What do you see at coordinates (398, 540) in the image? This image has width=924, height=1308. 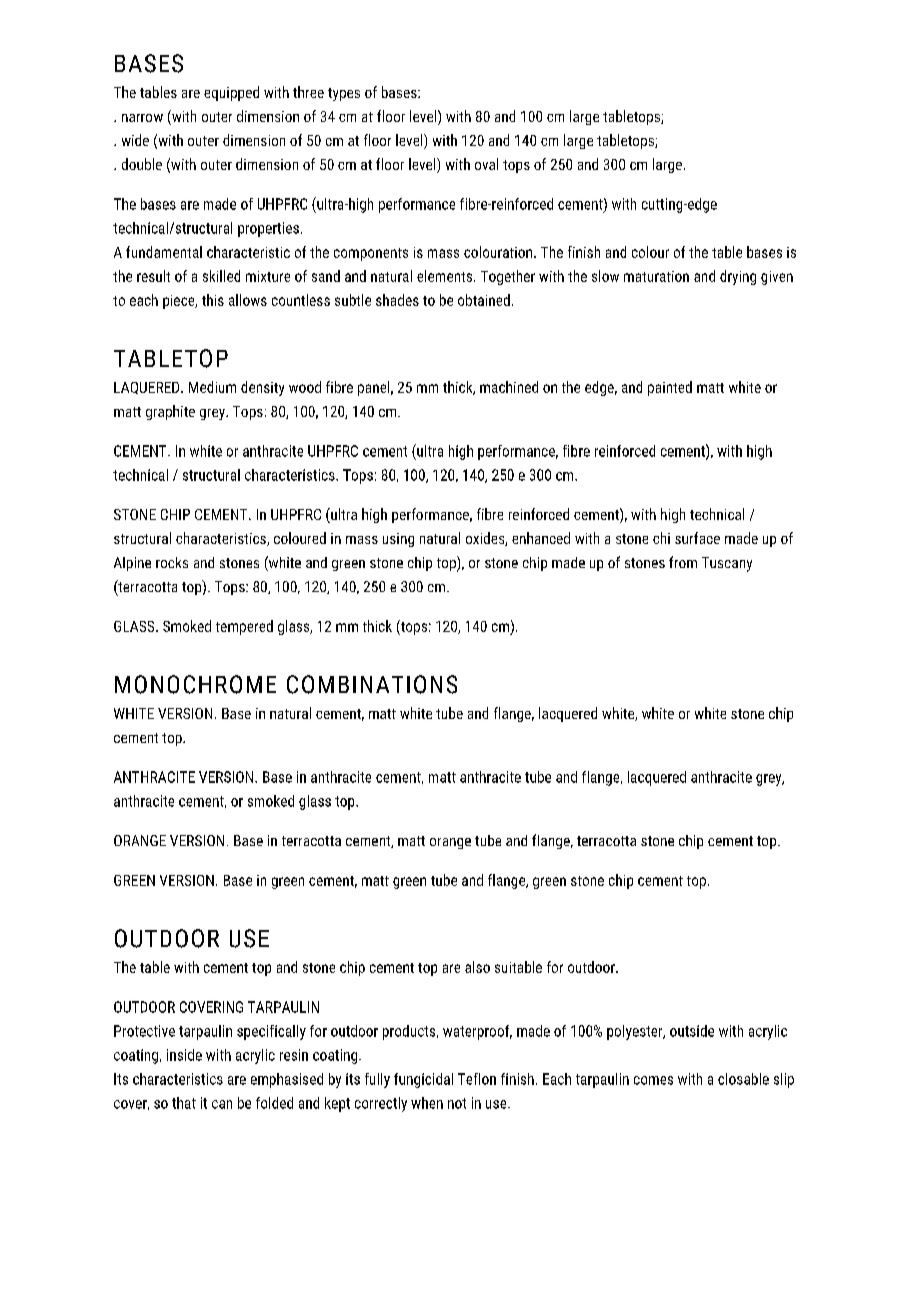 I see `using` at bounding box center [398, 540].
